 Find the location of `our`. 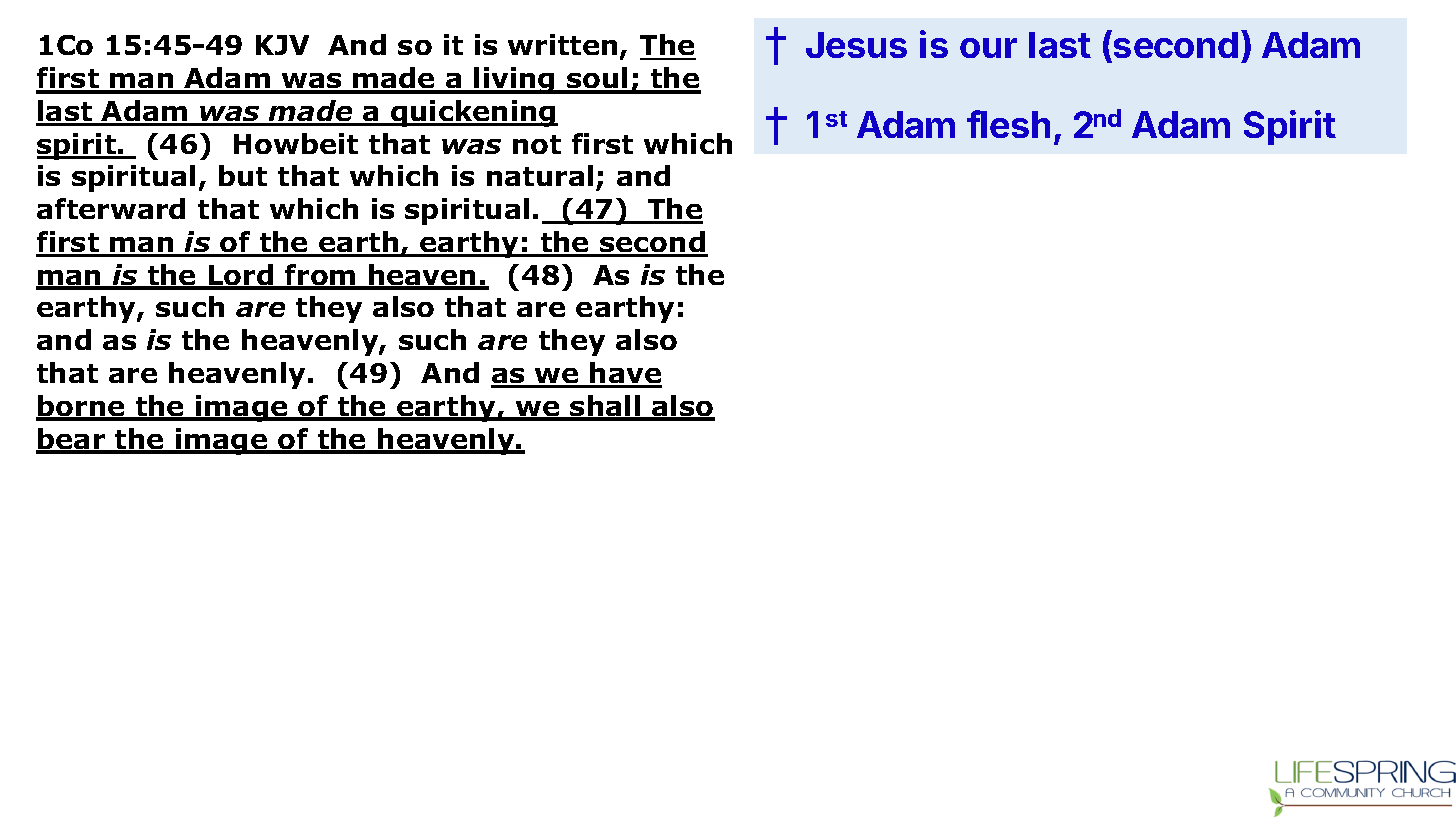

our is located at coordinates (988, 48).
